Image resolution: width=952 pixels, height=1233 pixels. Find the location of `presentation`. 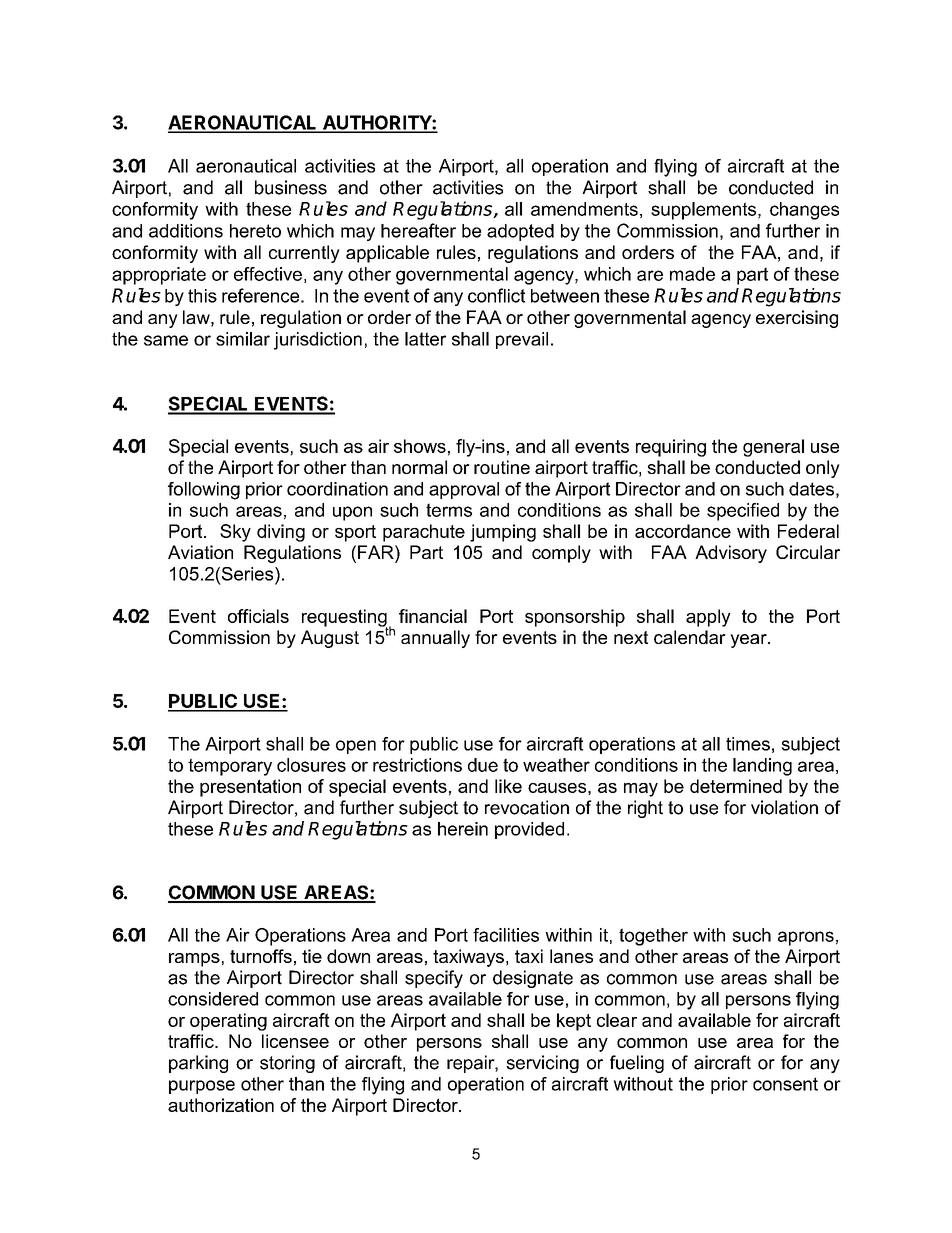

presentation is located at coordinates (250, 788).
